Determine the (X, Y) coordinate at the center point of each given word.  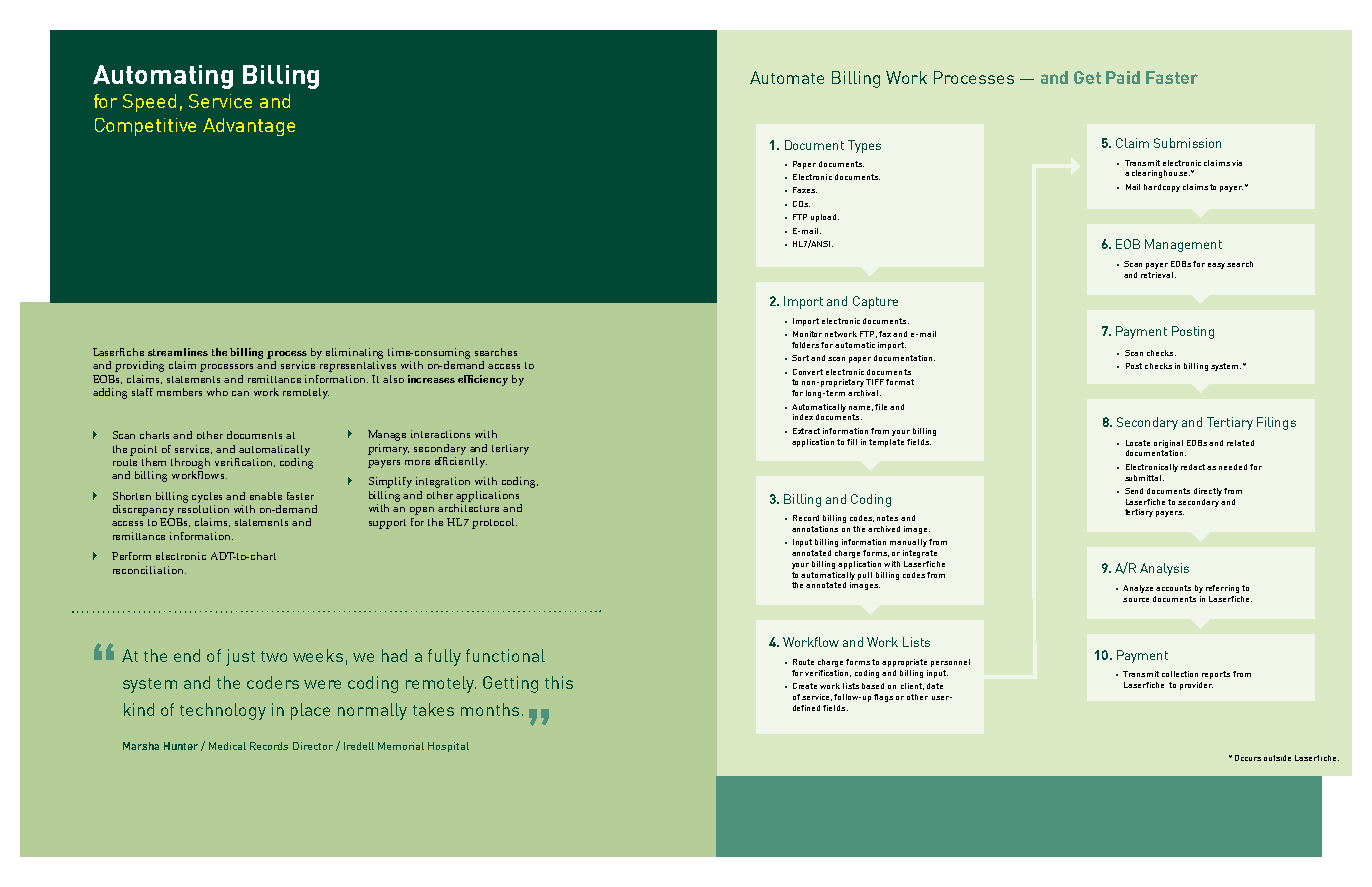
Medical (227, 746)
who (217, 392)
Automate (787, 77)
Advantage (249, 127)
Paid (1123, 77)
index (803, 417)
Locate (1138, 443)
